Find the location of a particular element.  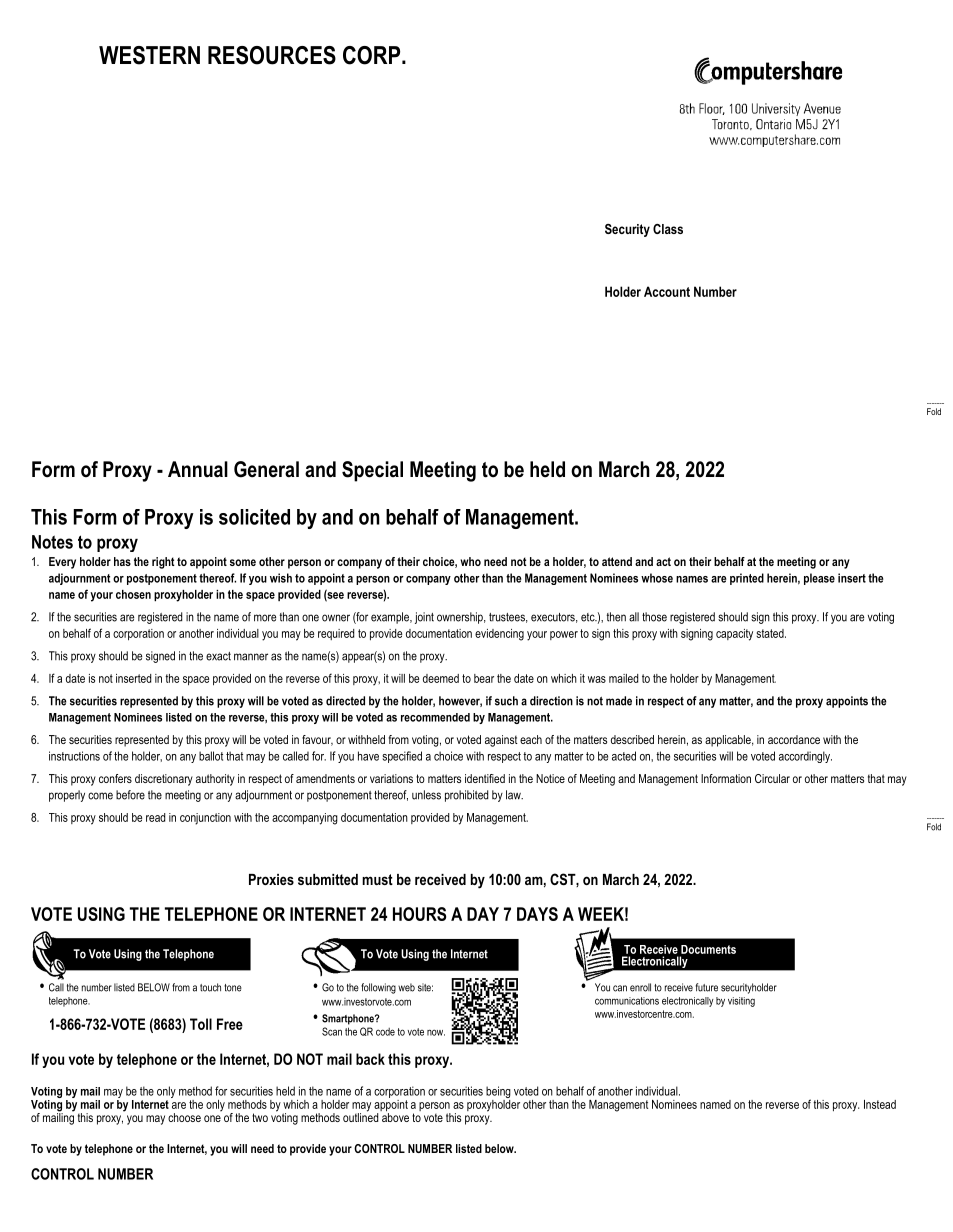

choose is located at coordinates (184, 1117).
